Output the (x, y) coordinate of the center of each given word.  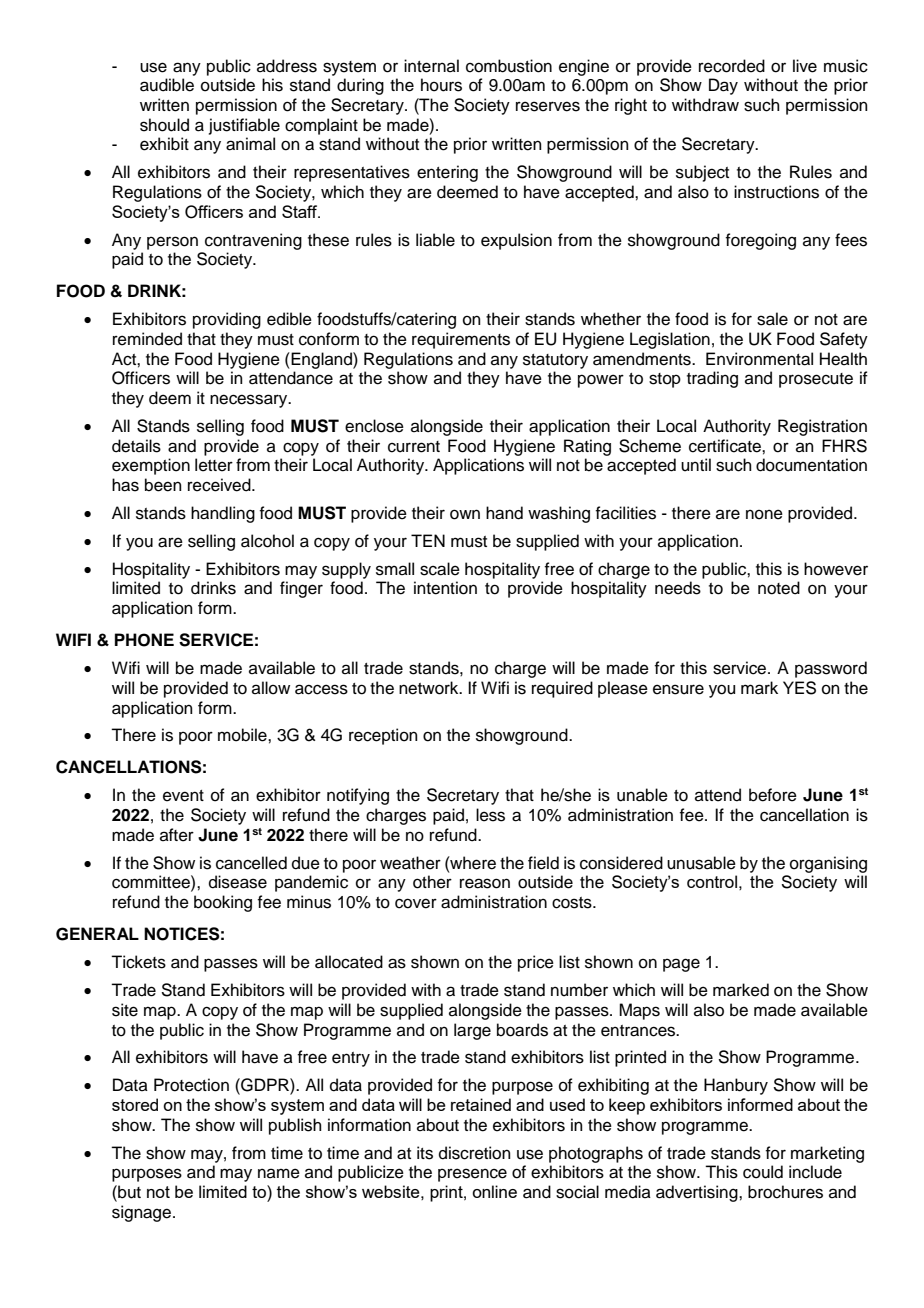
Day (723, 86)
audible (167, 85)
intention (445, 588)
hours (441, 85)
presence (472, 1175)
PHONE (144, 640)
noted (779, 588)
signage (143, 1213)
